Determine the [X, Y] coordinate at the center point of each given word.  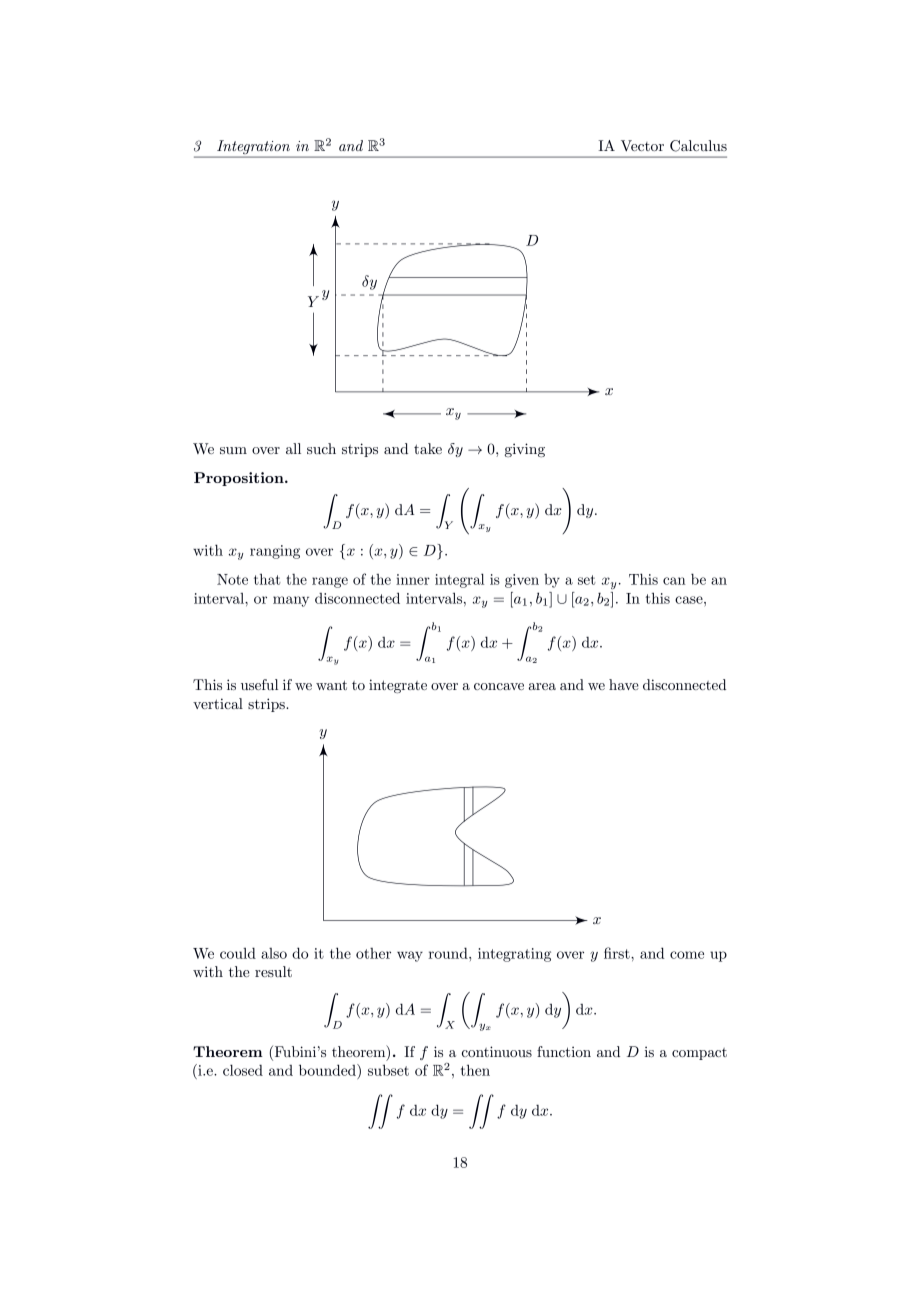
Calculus [698, 146]
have [624, 684]
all [293, 448]
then [475, 1070]
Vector [642, 145]
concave [499, 686]
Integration [253, 148]
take [428, 448]
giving [525, 450]
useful [259, 684]
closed [243, 1070]
